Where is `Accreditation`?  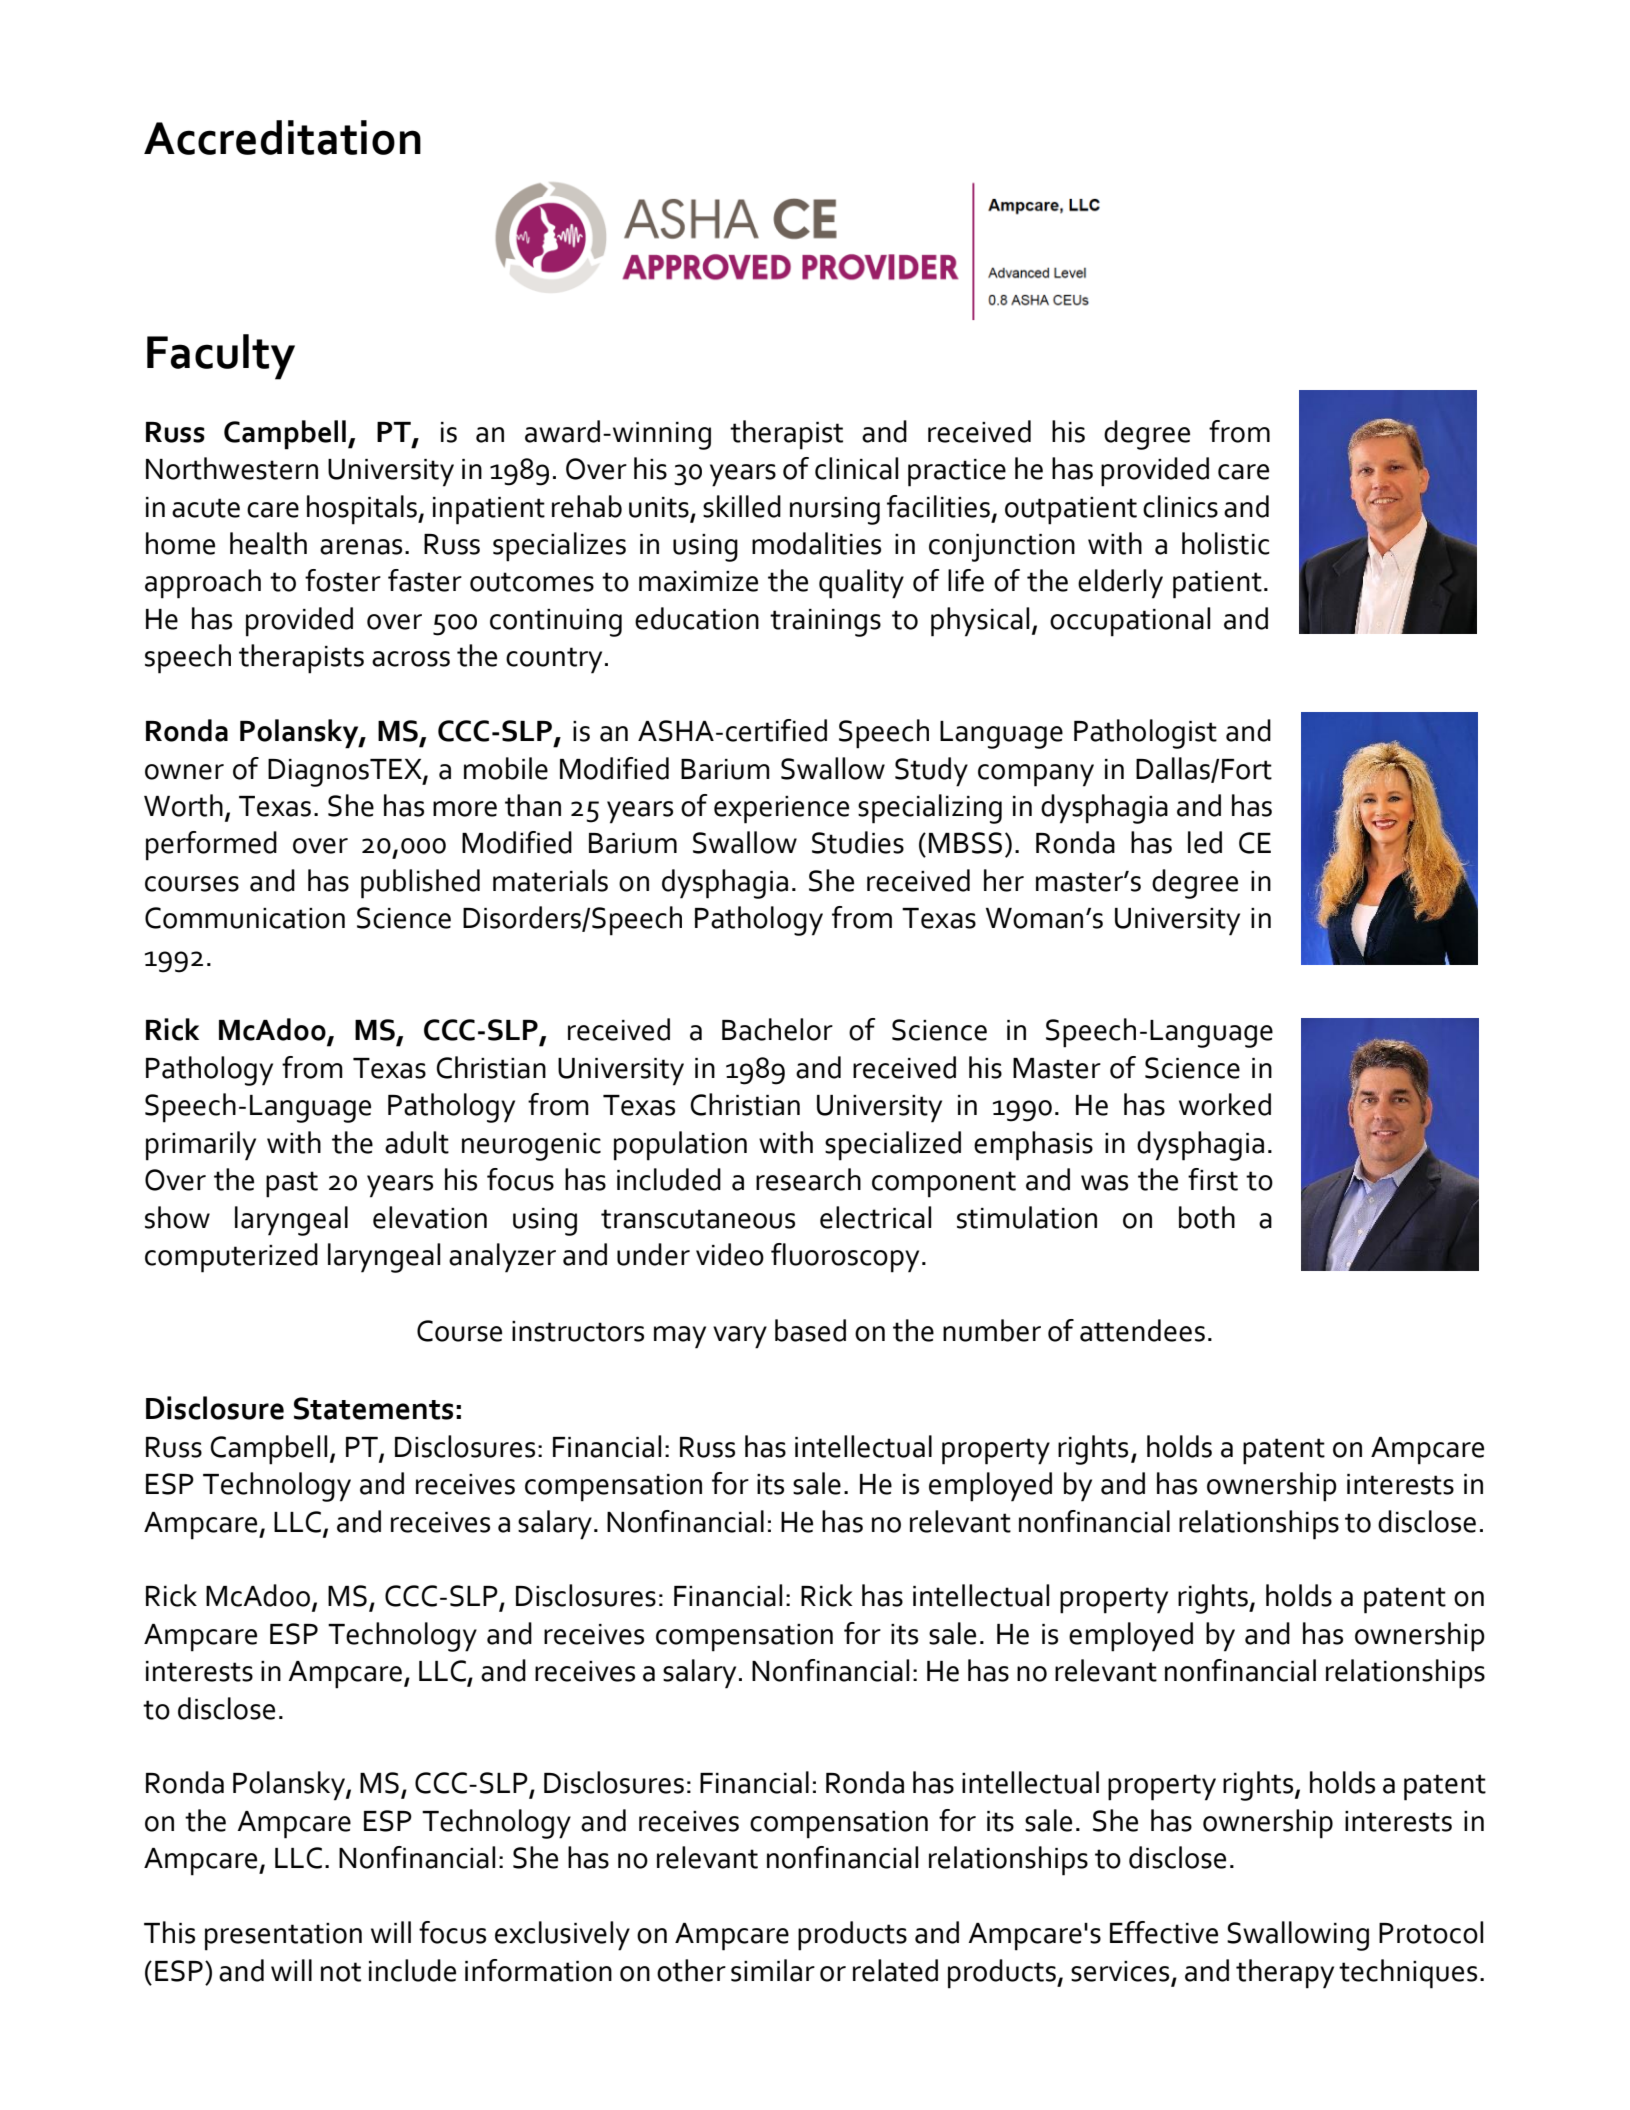
Accreditation is located at coordinates (282, 137).
